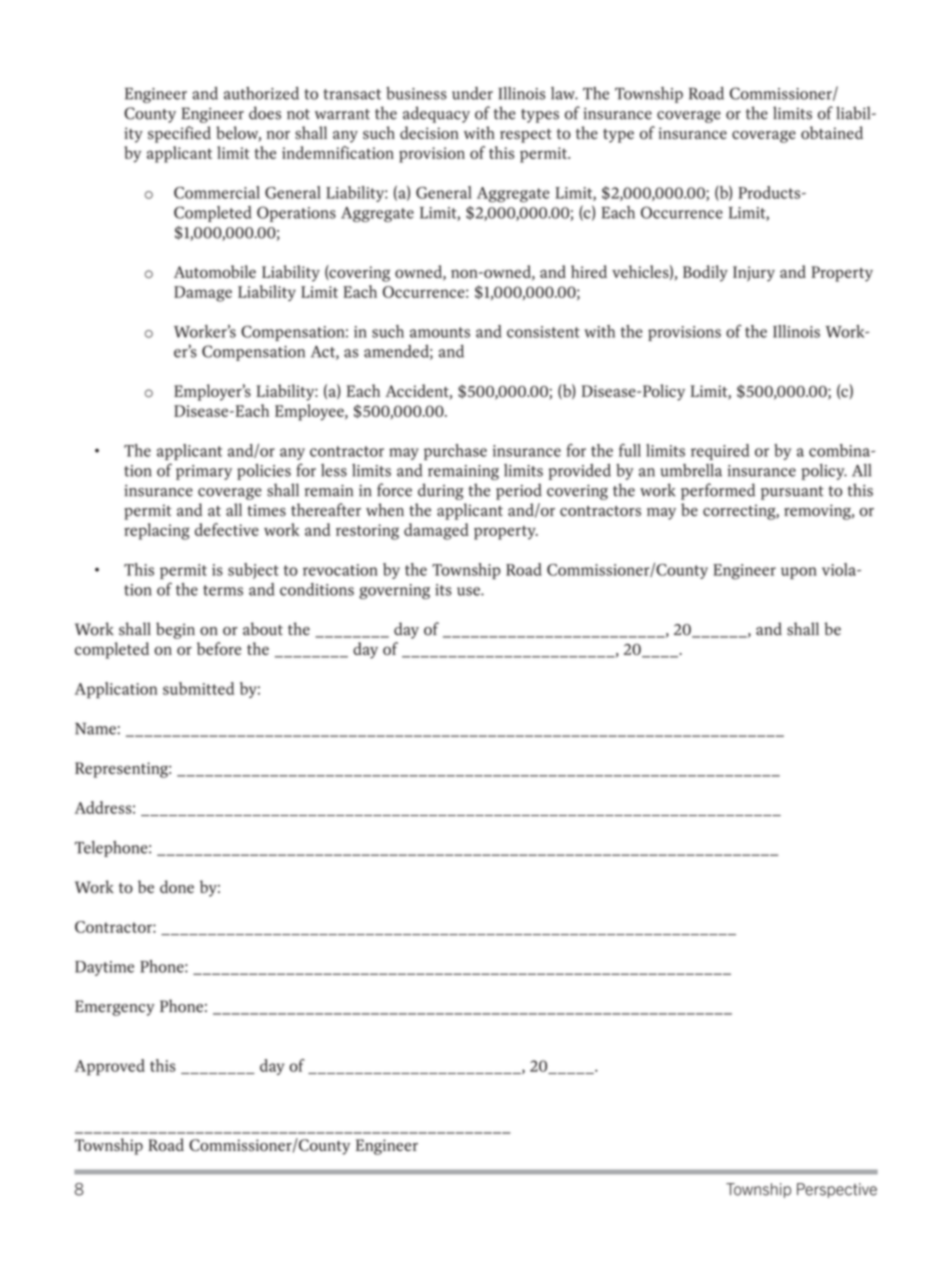  I want to click on Approved, so click(110, 1067).
